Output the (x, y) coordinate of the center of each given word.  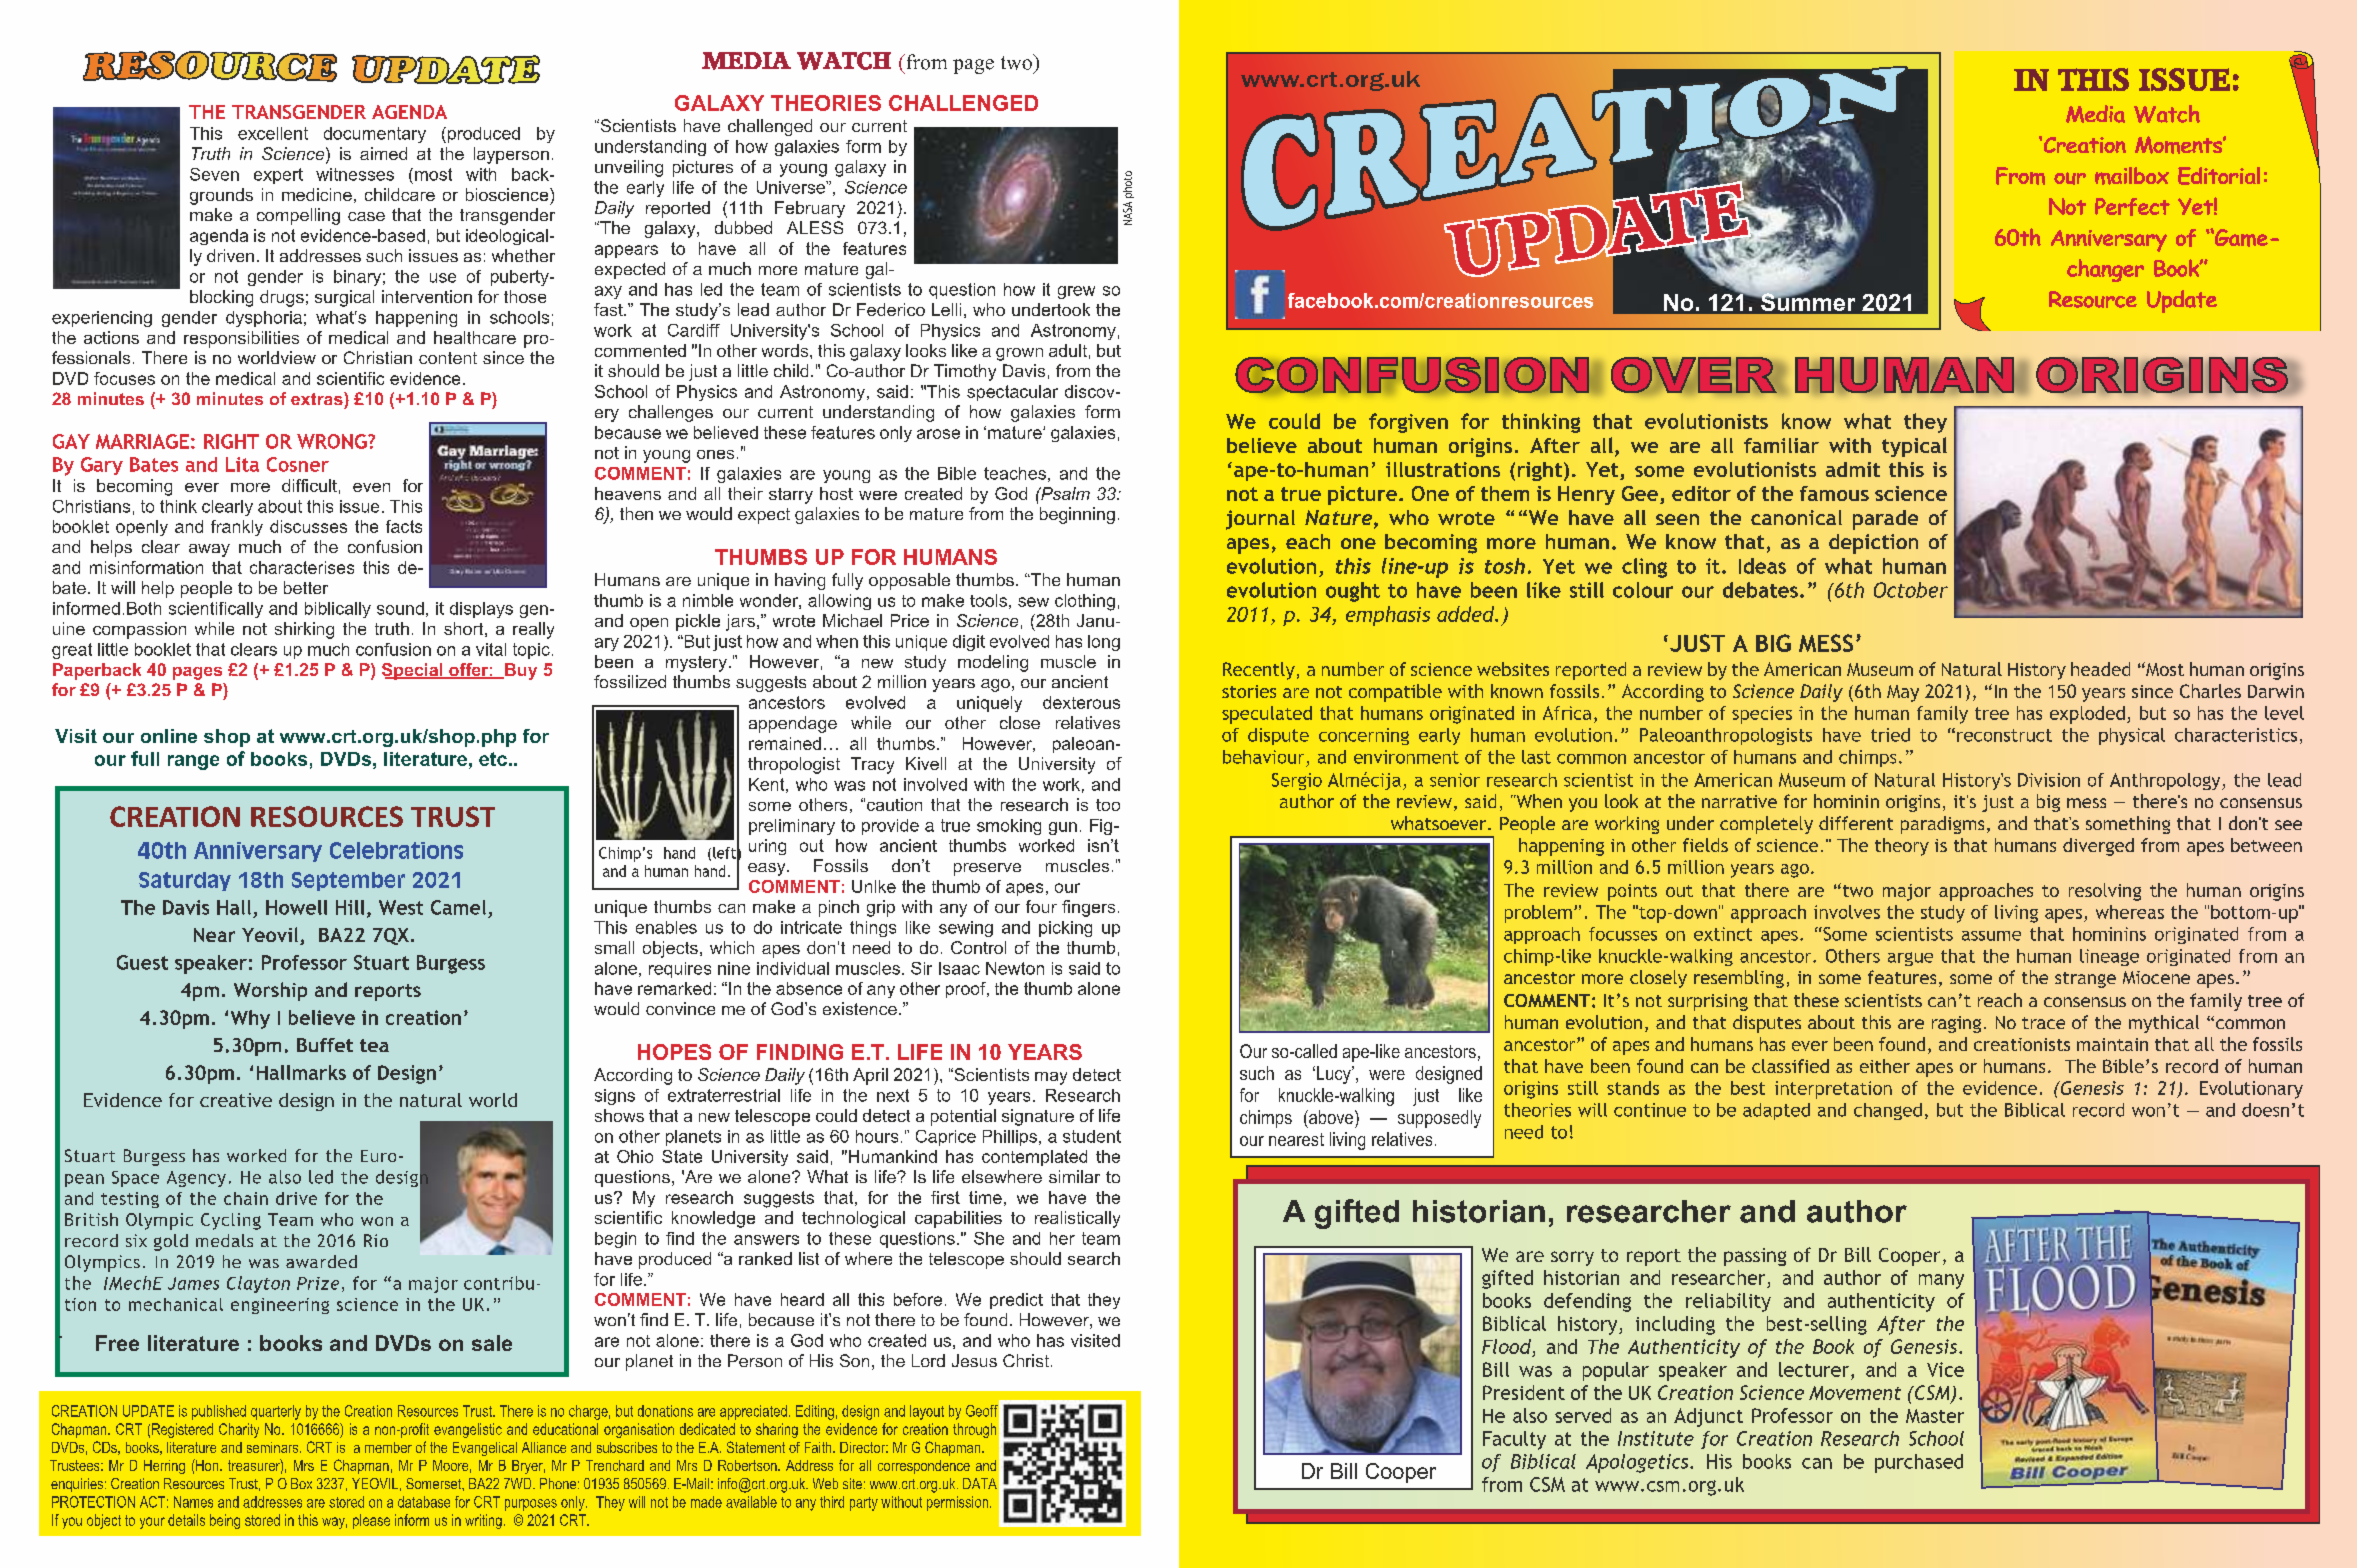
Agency (196, 1179)
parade (1885, 520)
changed (1888, 1111)
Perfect (2132, 207)
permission (957, 1503)
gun (1063, 828)
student (1092, 1136)
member (388, 1447)
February (810, 209)
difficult (309, 485)
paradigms (1942, 825)
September (348, 881)
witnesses (355, 174)
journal (1260, 520)
